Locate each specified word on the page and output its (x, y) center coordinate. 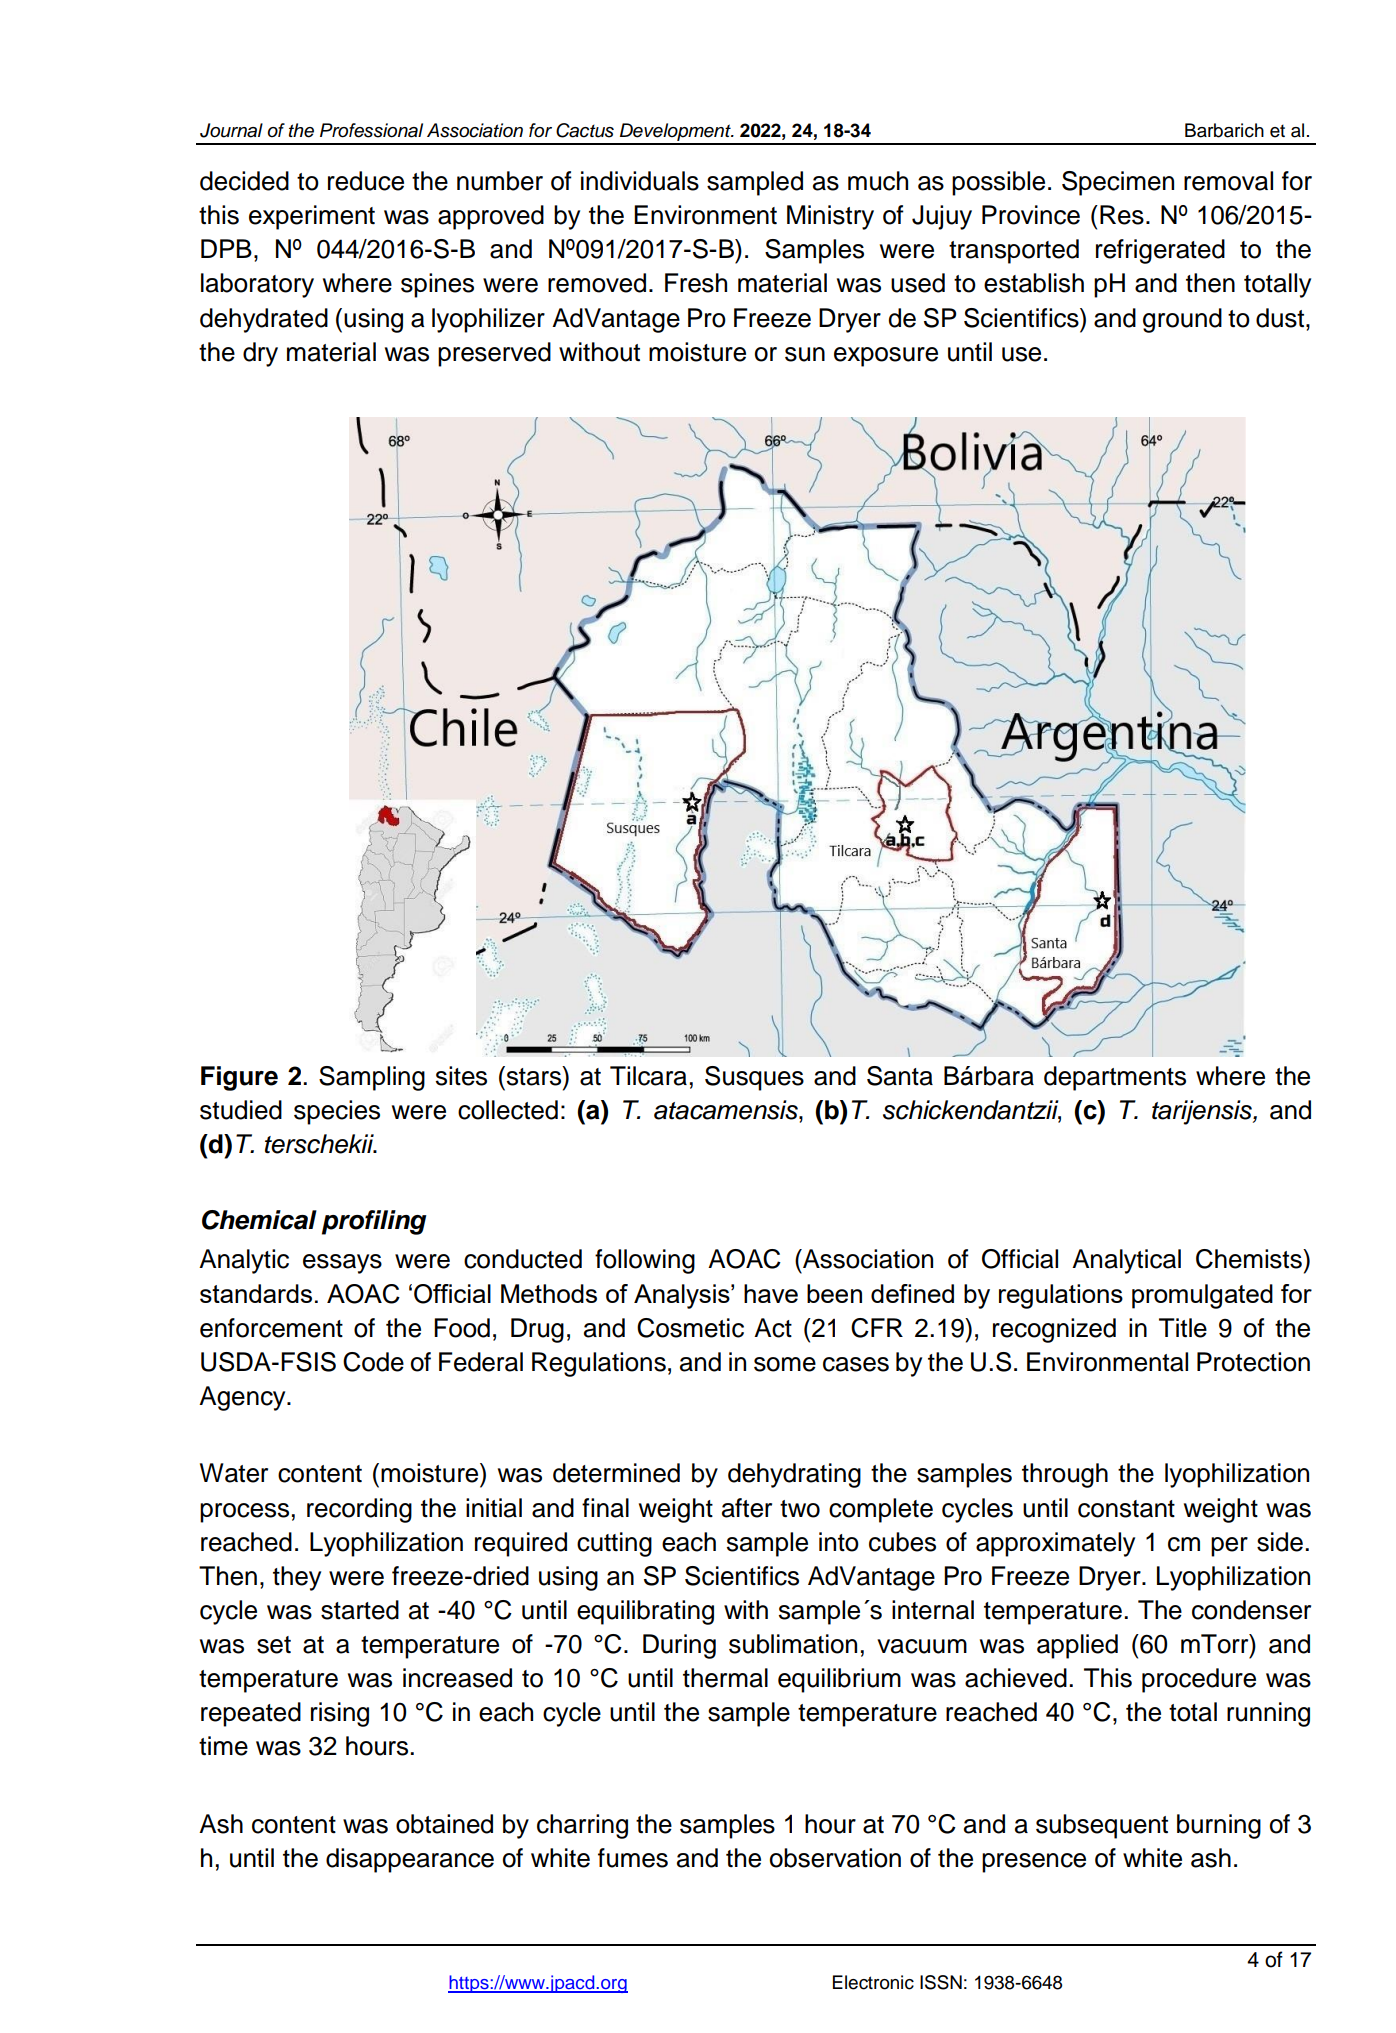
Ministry (830, 217)
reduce (366, 181)
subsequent (1102, 1826)
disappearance (410, 1860)
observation (835, 1858)
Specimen (1118, 183)
